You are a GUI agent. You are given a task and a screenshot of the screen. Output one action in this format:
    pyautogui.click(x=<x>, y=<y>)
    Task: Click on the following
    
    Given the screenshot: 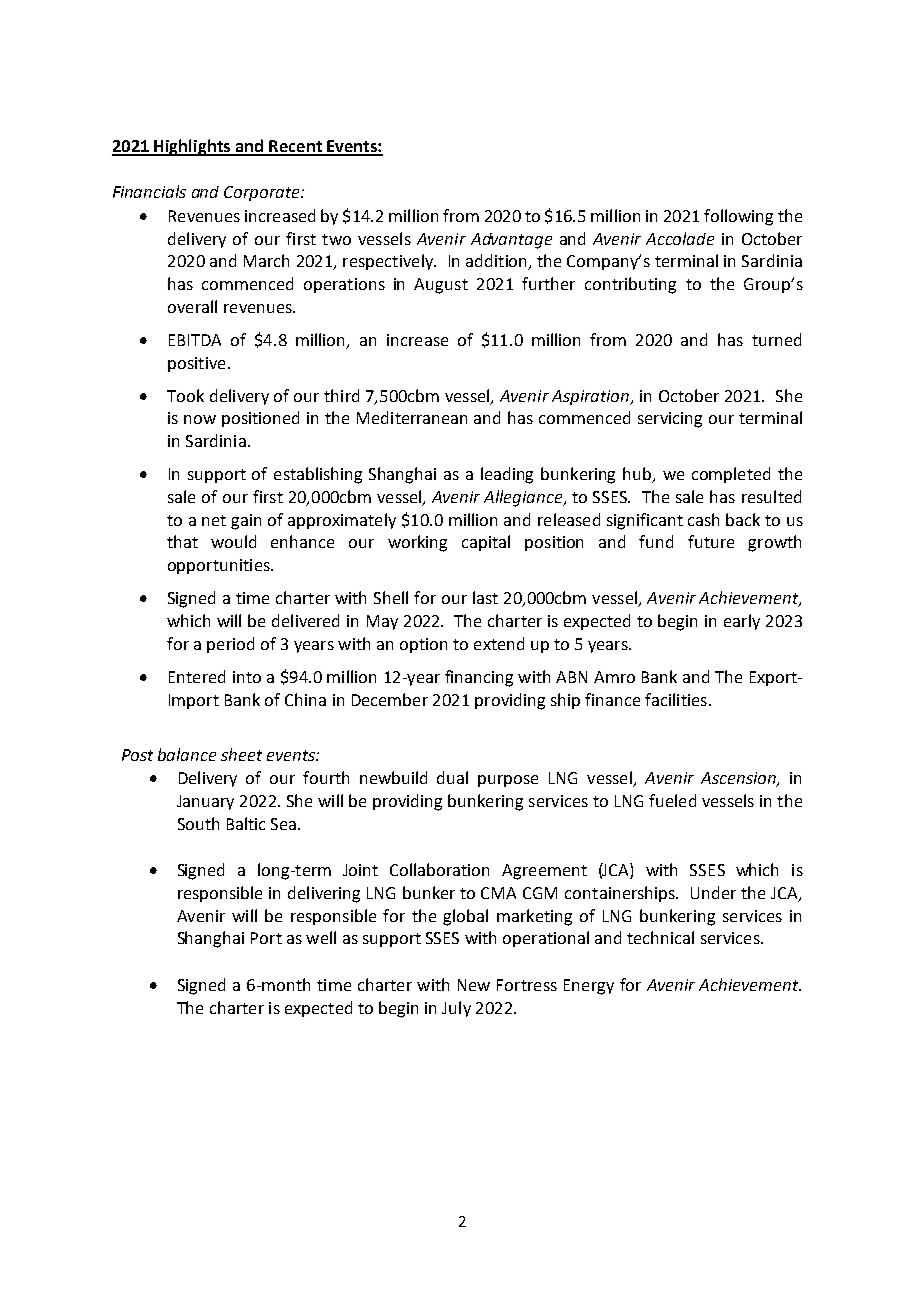 What is the action you would take?
    pyautogui.click(x=738, y=217)
